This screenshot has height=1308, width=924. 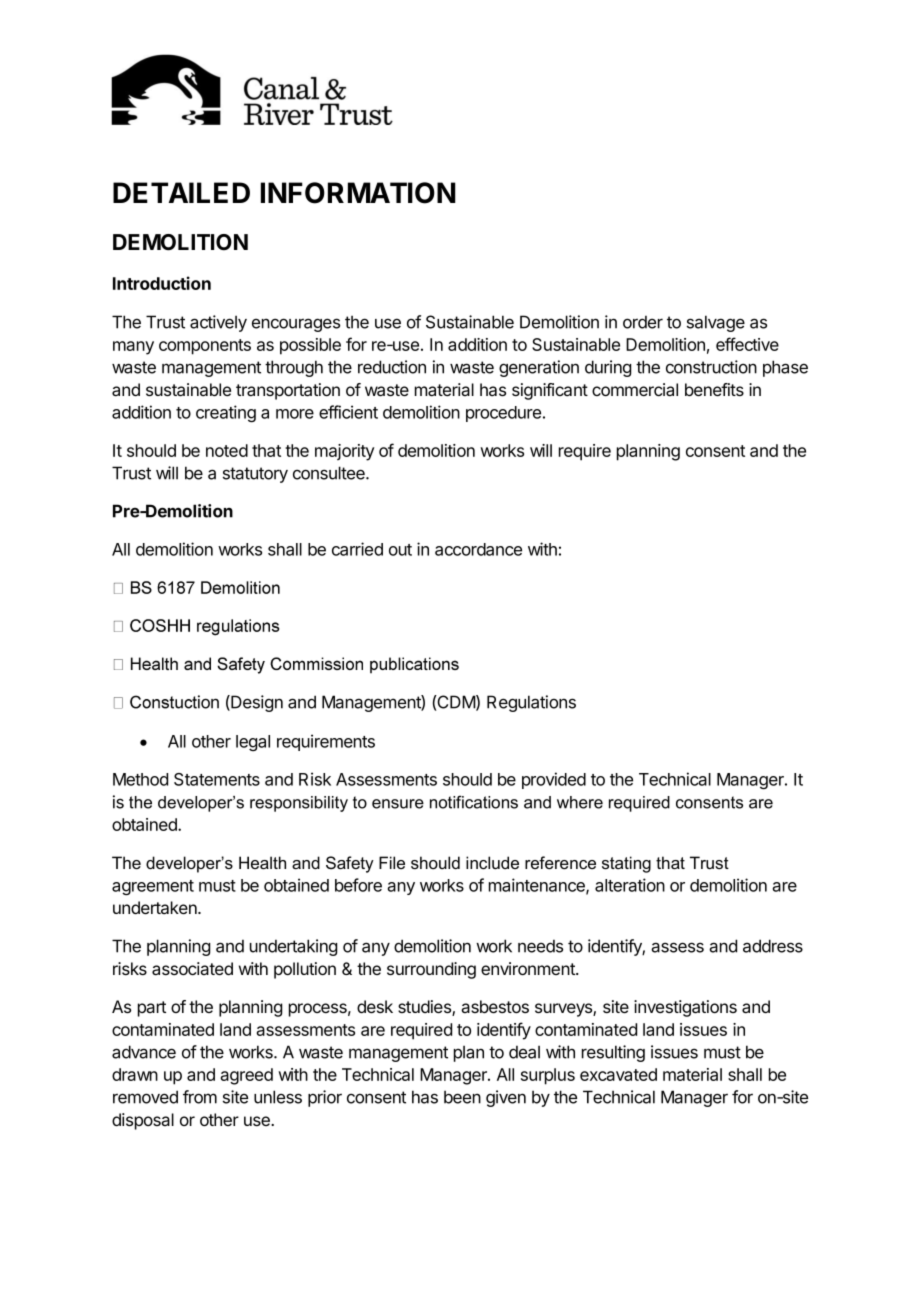 What do you see at coordinates (716, 323) in the screenshot?
I see `salvage` at bounding box center [716, 323].
